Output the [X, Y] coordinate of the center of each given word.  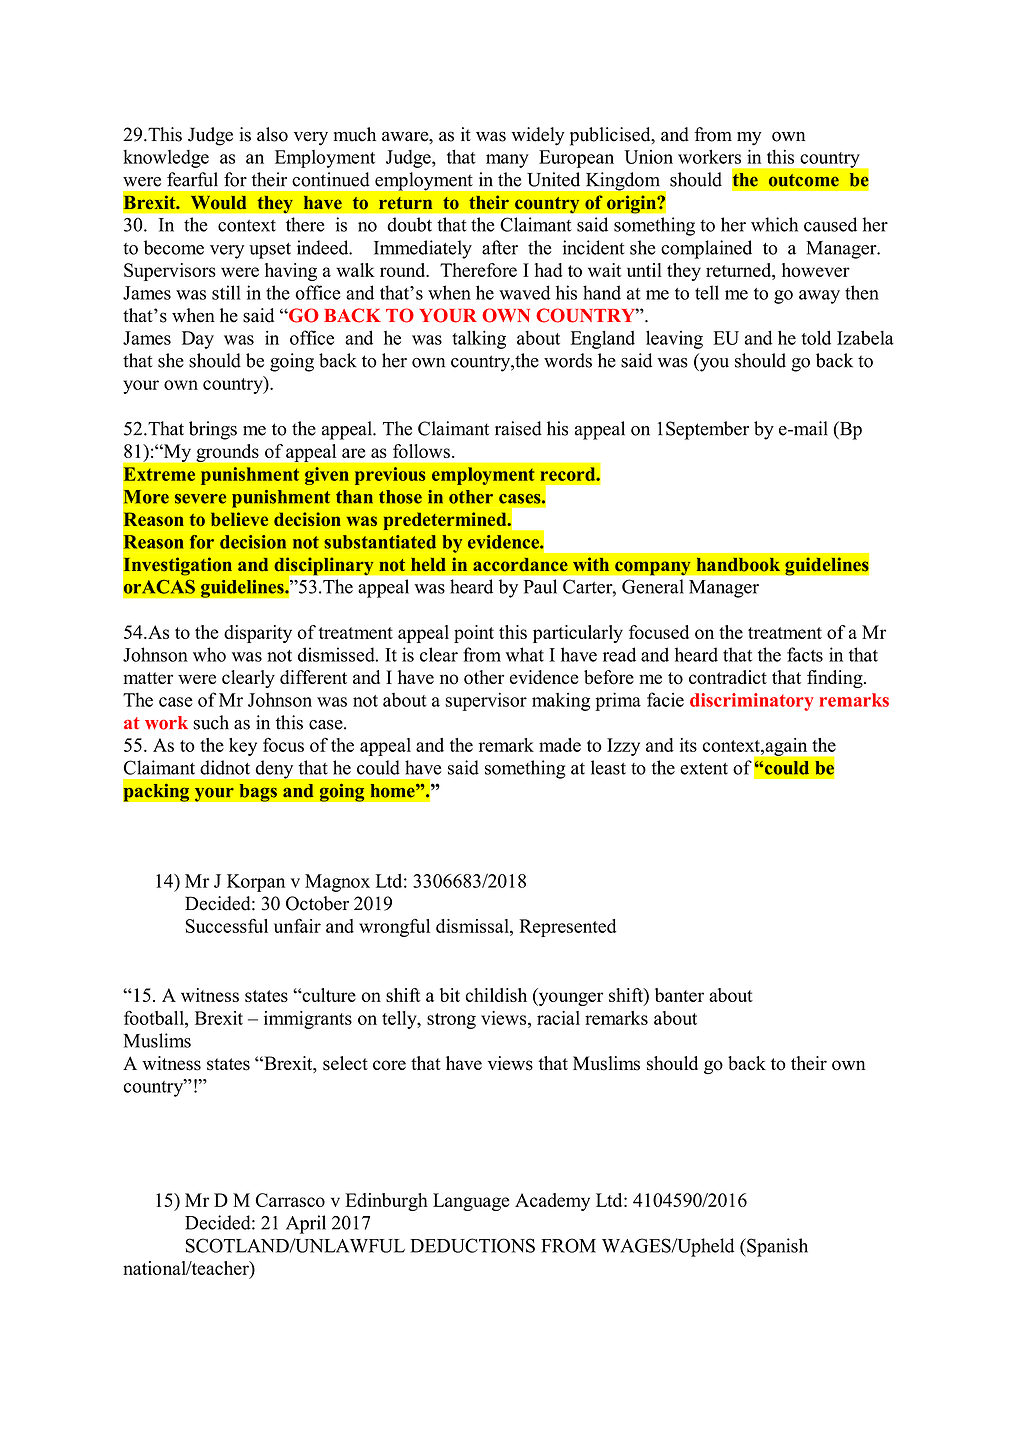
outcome [804, 180]
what [524, 654]
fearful [192, 179]
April [306, 1224]
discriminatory [752, 702]
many [507, 161]
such [211, 722]
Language [471, 1202]
